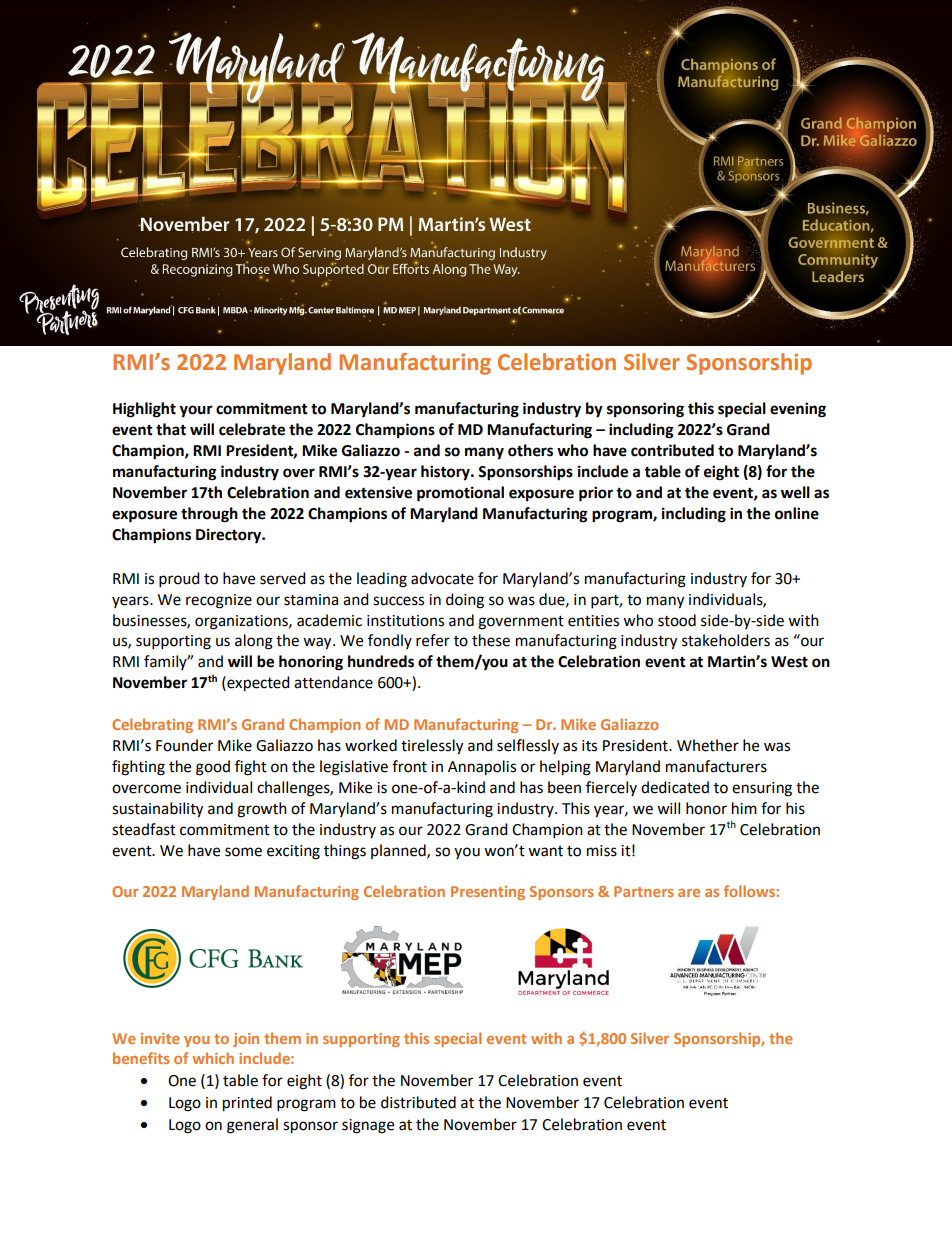 The height and width of the screenshot is (1233, 952). I want to click on signage, so click(368, 1126).
